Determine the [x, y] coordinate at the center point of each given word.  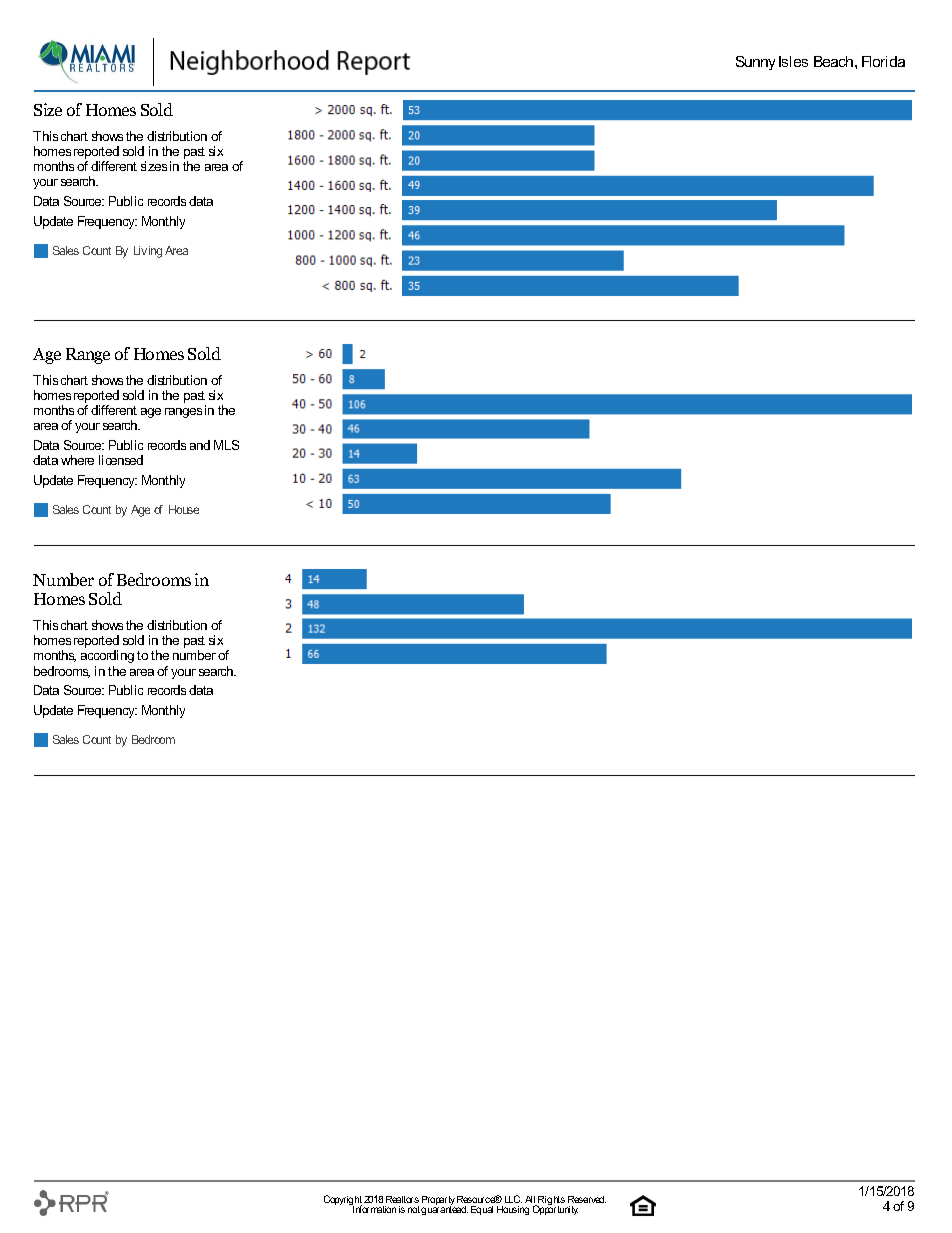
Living [148, 252]
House [184, 509]
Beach [835, 61]
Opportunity [555, 1209]
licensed [121, 460]
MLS [226, 445]
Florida [883, 61]
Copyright [344, 1201]
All [531, 1201]
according [107, 656]
